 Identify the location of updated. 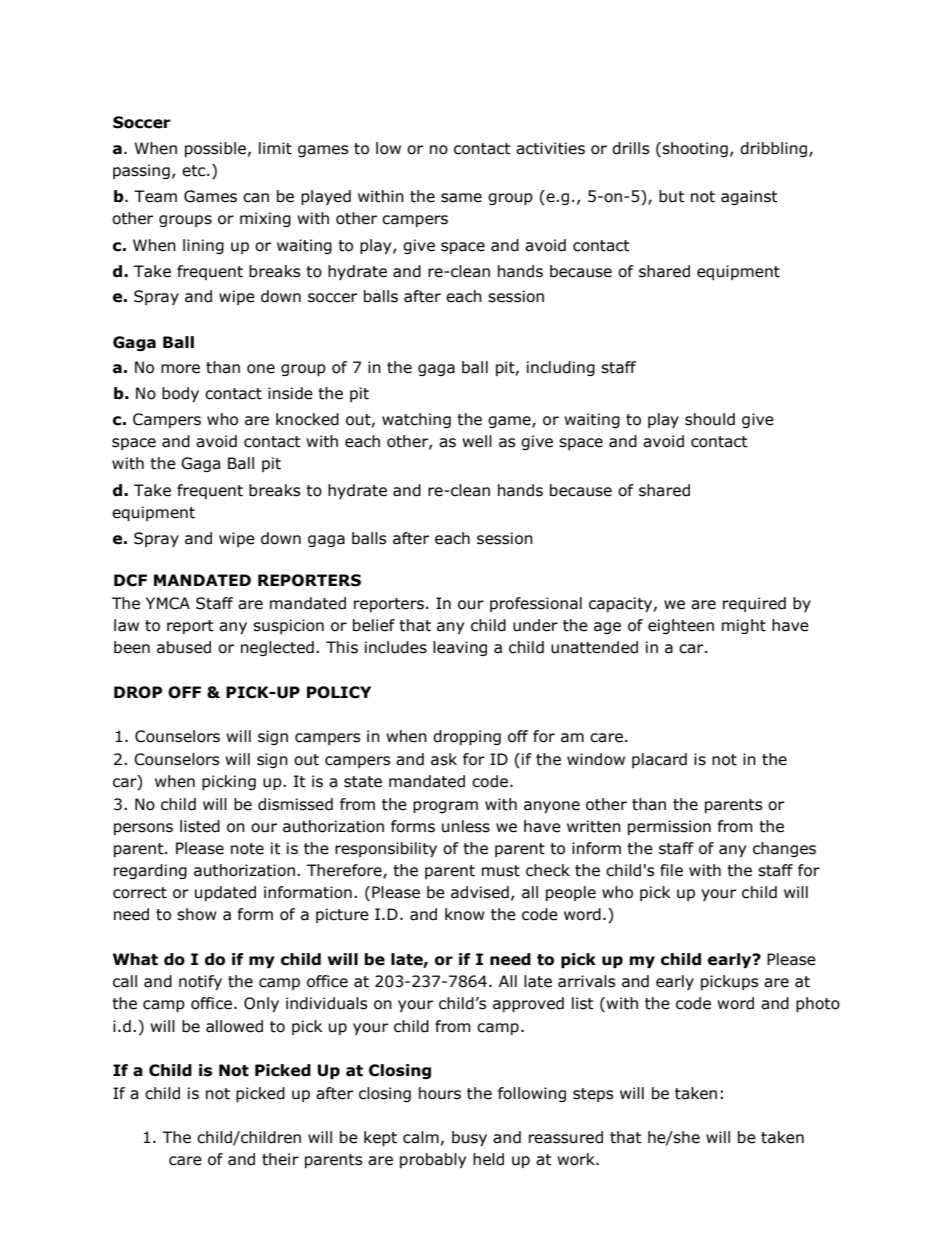
(225, 893).
